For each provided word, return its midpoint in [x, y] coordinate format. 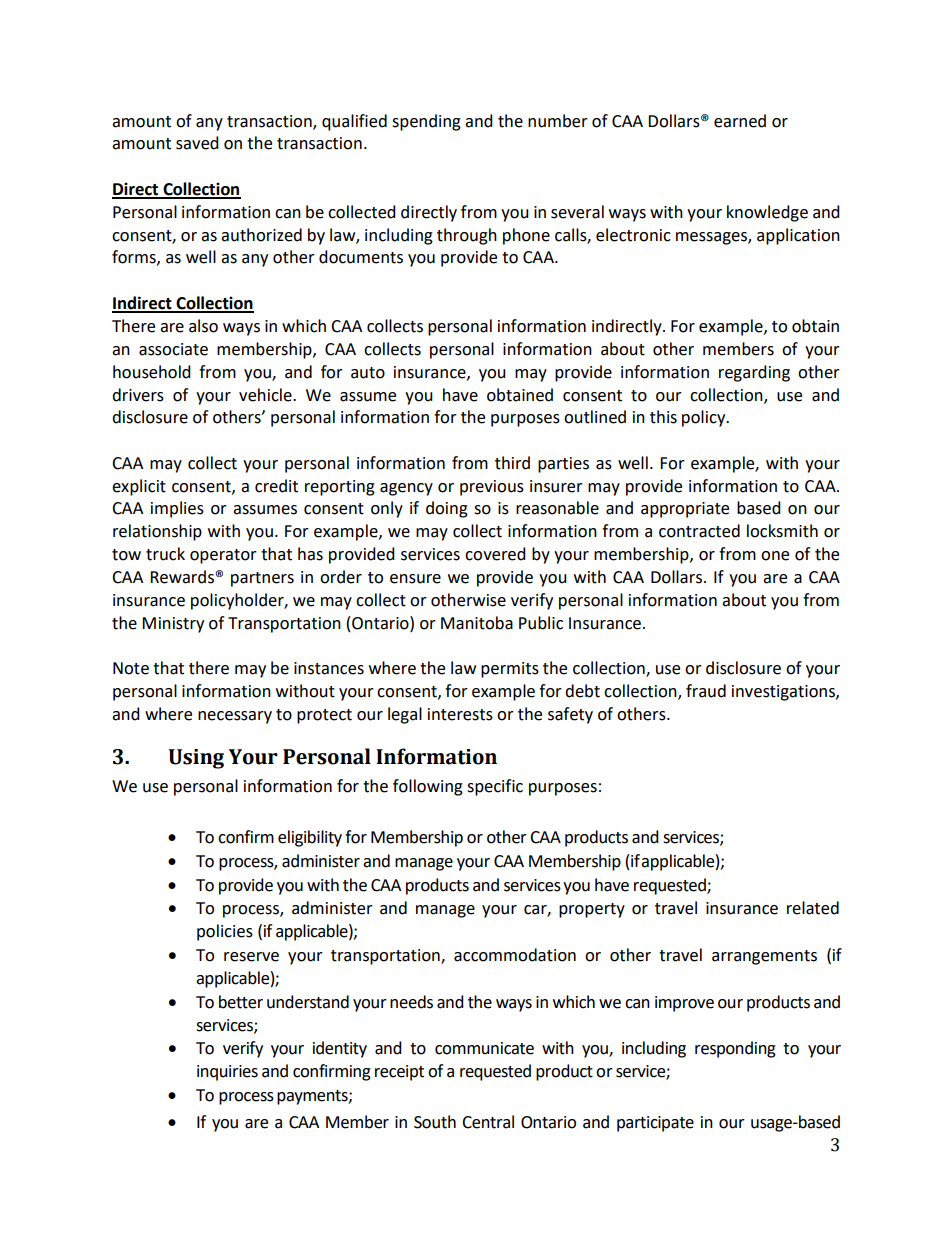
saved [197, 143]
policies [225, 932]
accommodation [515, 955]
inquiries [227, 1073]
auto [368, 373]
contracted [699, 531]
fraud [706, 691]
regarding [754, 373]
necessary [235, 717]
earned [740, 121]
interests [460, 714]
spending [426, 122]
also [203, 326]
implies [177, 509]
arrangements [764, 957]
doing [447, 509]
